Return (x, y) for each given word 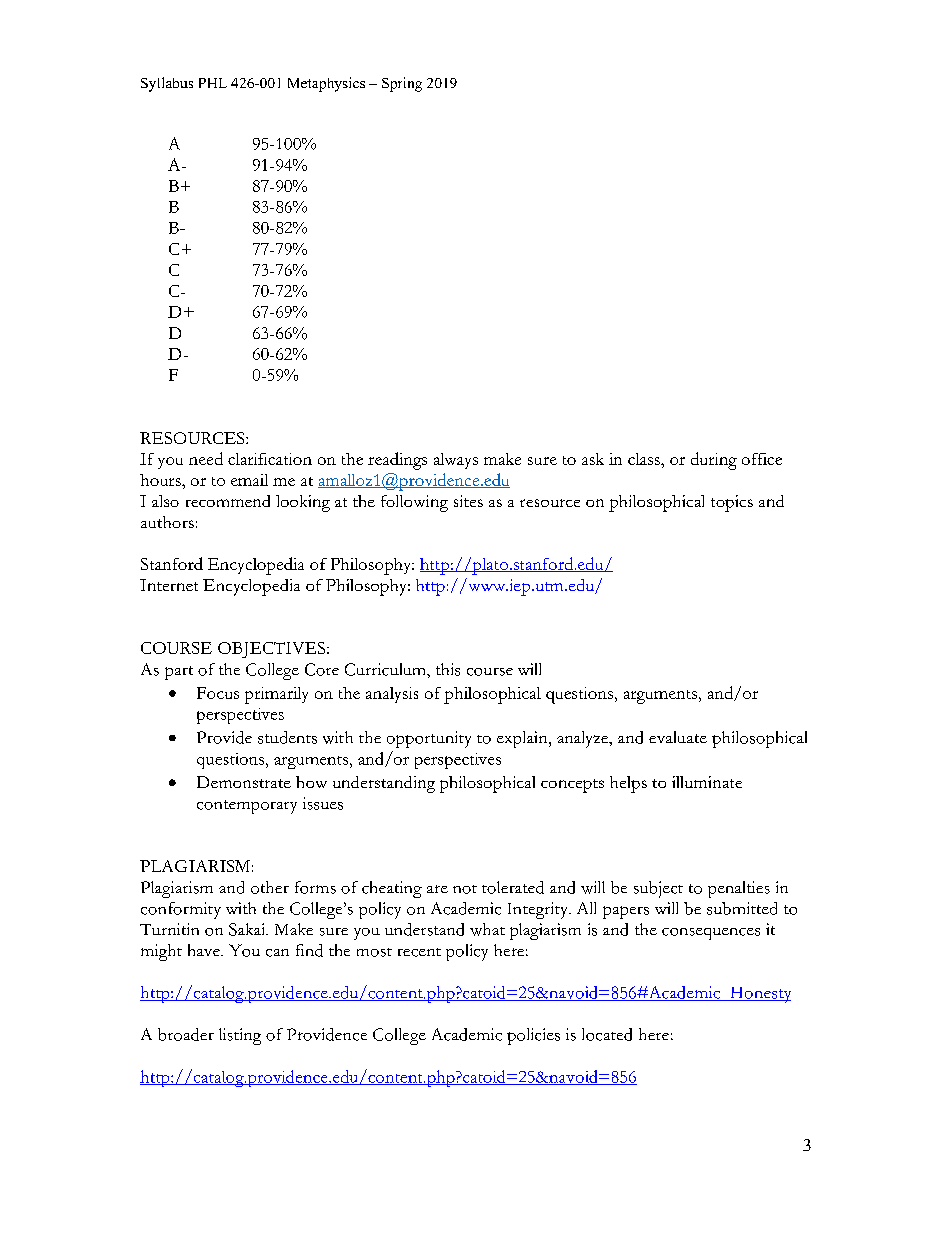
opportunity (429, 739)
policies (533, 1036)
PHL (213, 83)
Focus (218, 693)
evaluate (678, 737)
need (206, 458)
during (714, 461)
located (607, 1034)
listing (240, 1036)
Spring (402, 84)
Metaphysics (326, 84)
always (456, 461)
